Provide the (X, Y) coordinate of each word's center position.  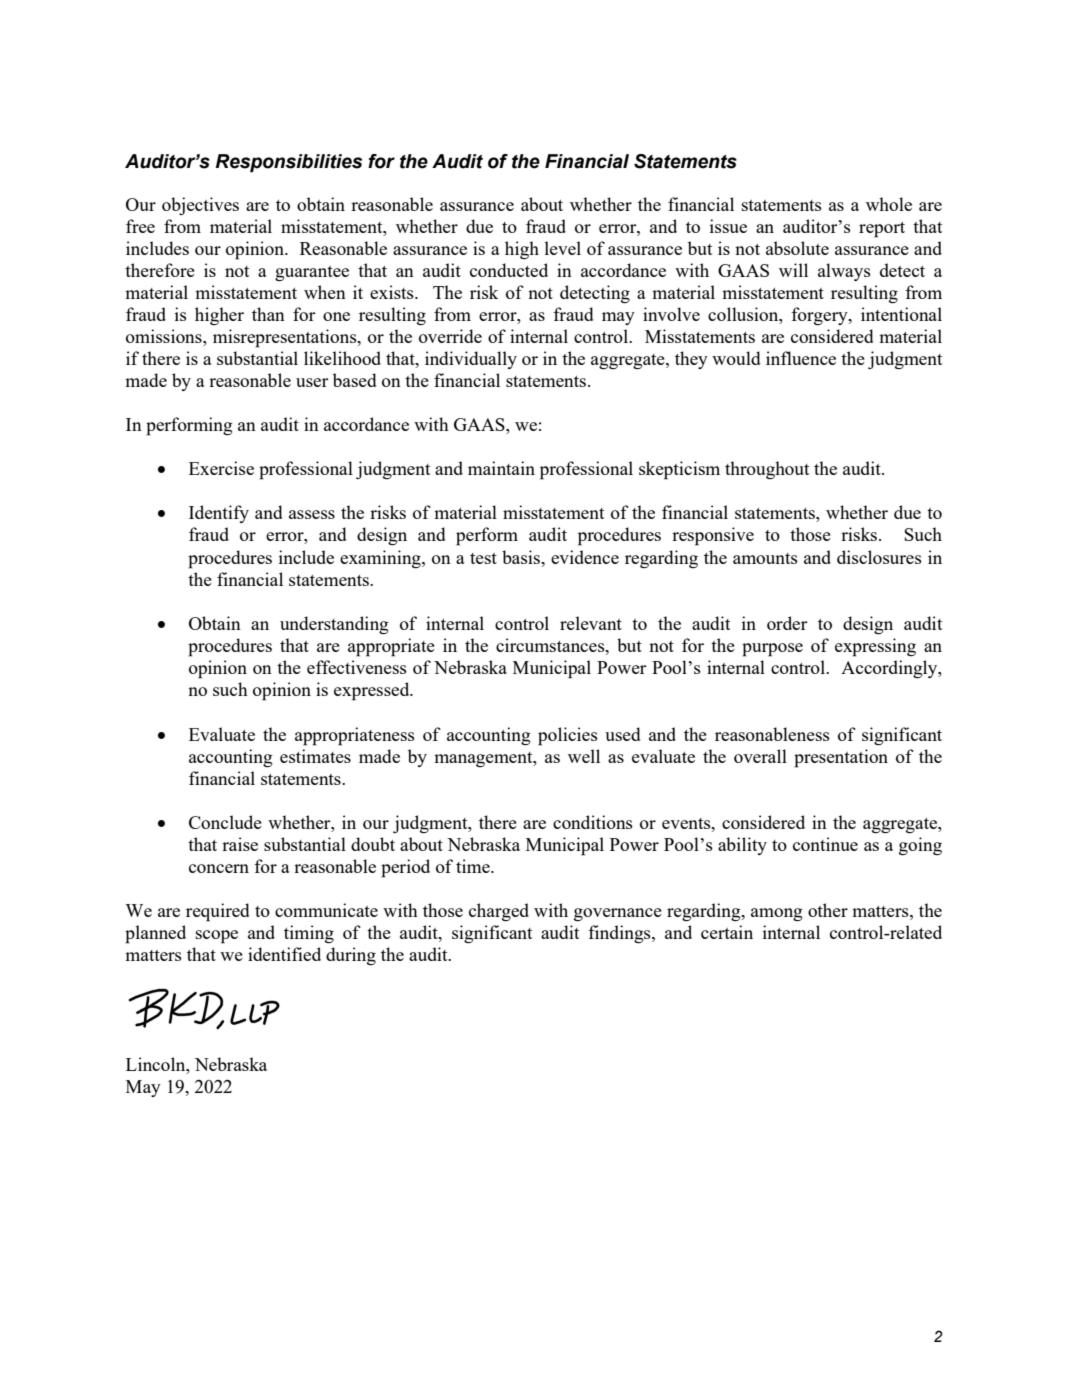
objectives (200, 206)
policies (568, 736)
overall (760, 756)
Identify (219, 514)
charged (499, 912)
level (563, 248)
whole (889, 204)
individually (471, 360)
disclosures (879, 557)
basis (522, 557)
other (828, 910)
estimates (315, 756)
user (312, 382)
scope (217, 937)
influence (801, 358)
